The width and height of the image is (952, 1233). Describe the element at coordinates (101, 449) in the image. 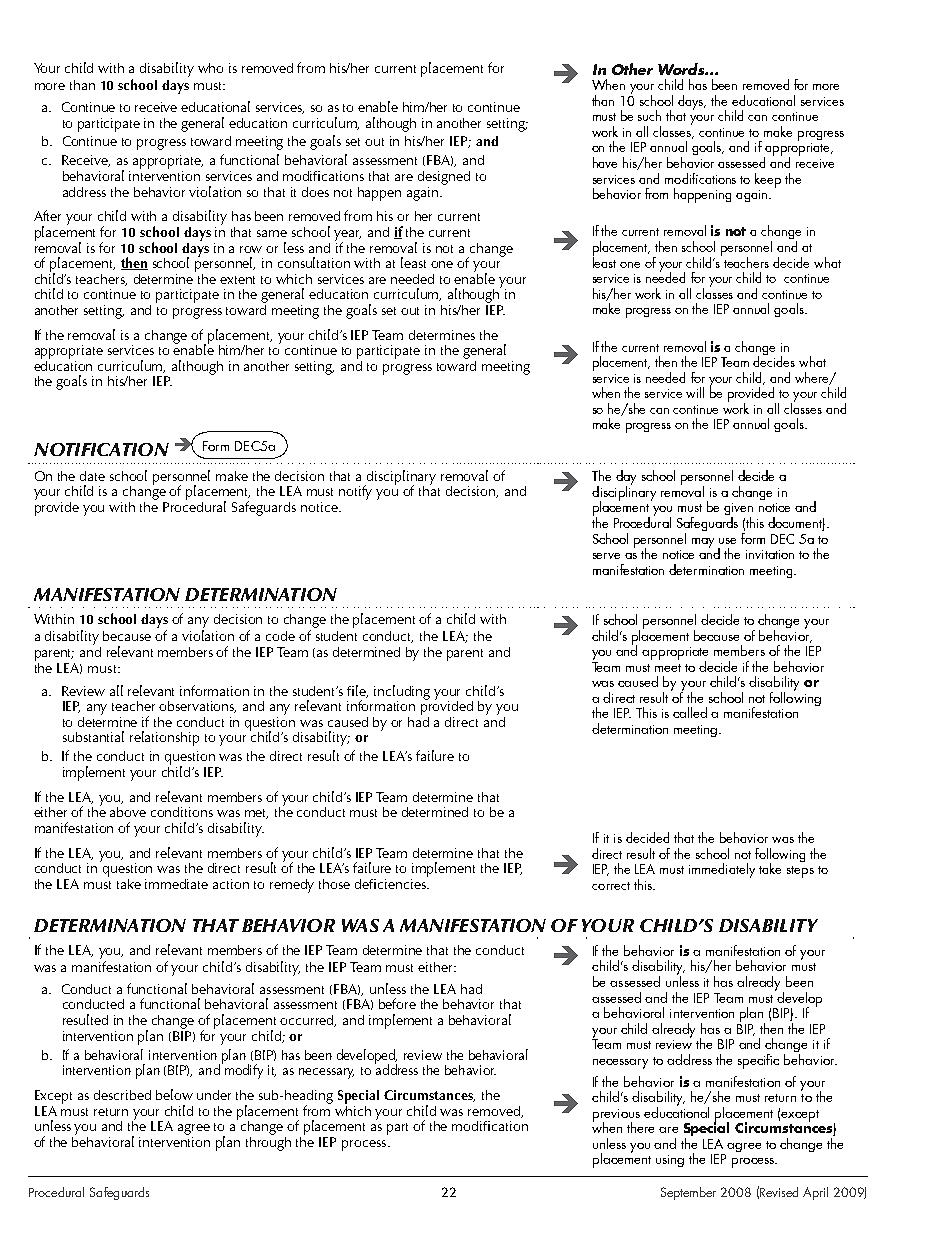

I see `Notification` at that location.
